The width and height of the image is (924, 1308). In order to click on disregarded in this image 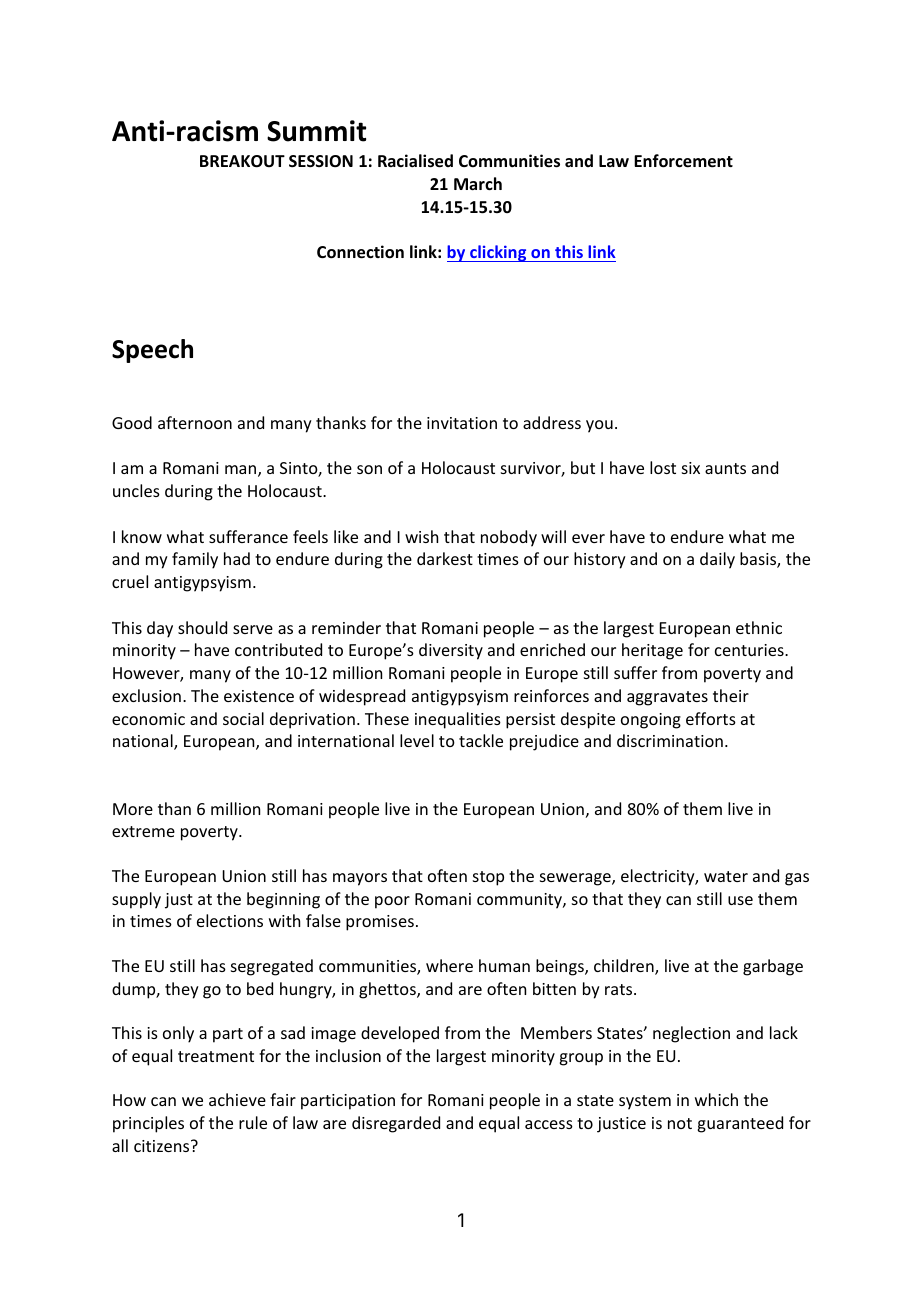, I will do `click(396, 1124)`.
